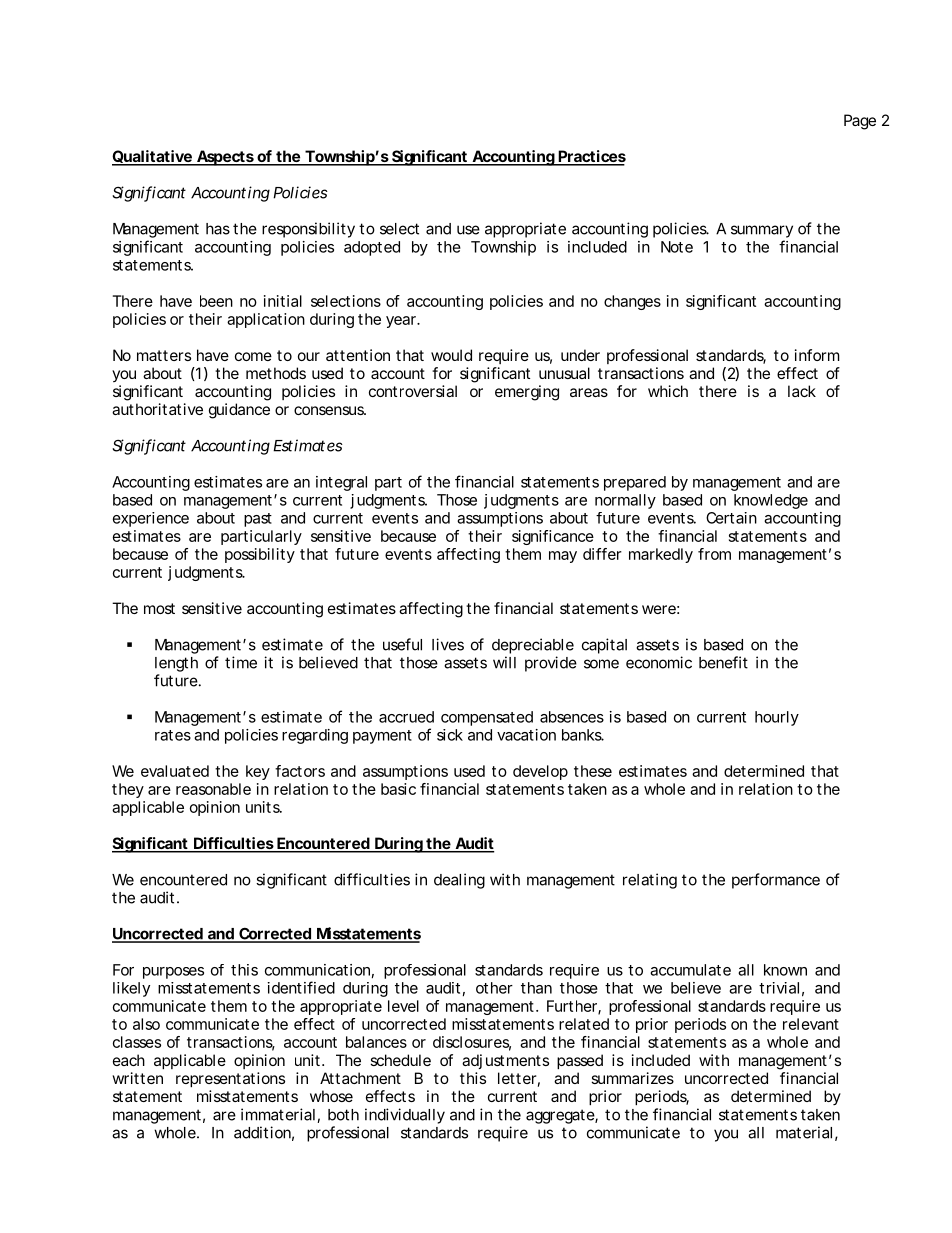  Describe the element at coordinates (230, 1079) in the screenshot. I see `representations` at that location.
